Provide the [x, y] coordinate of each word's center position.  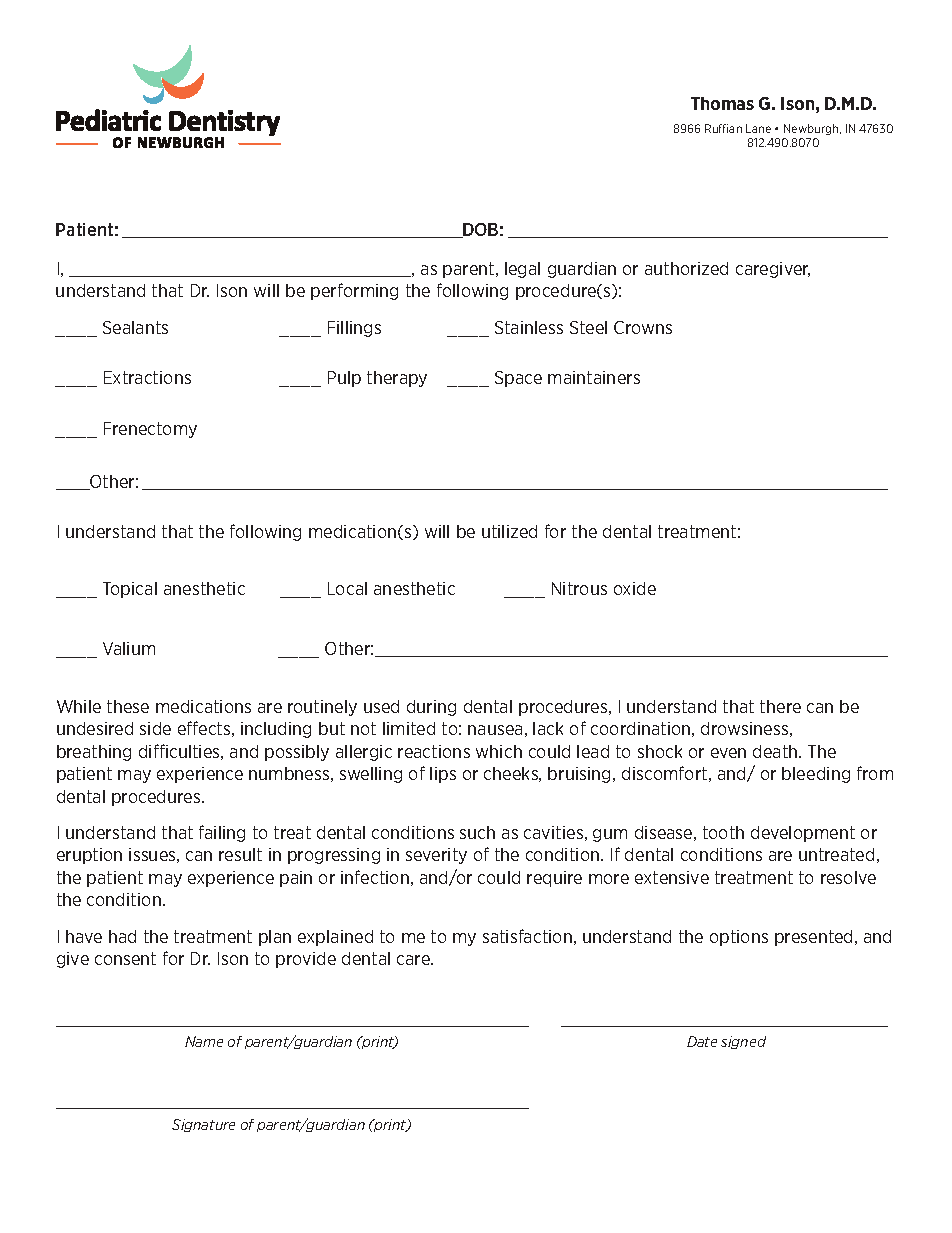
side [155, 728]
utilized [509, 531]
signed [743, 1042]
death [776, 751]
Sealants [135, 327]
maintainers [594, 377]
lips [443, 775]
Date [702, 1041]
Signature [203, 1125]
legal [522, 270]
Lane [758, 128]
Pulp [344, 379]
